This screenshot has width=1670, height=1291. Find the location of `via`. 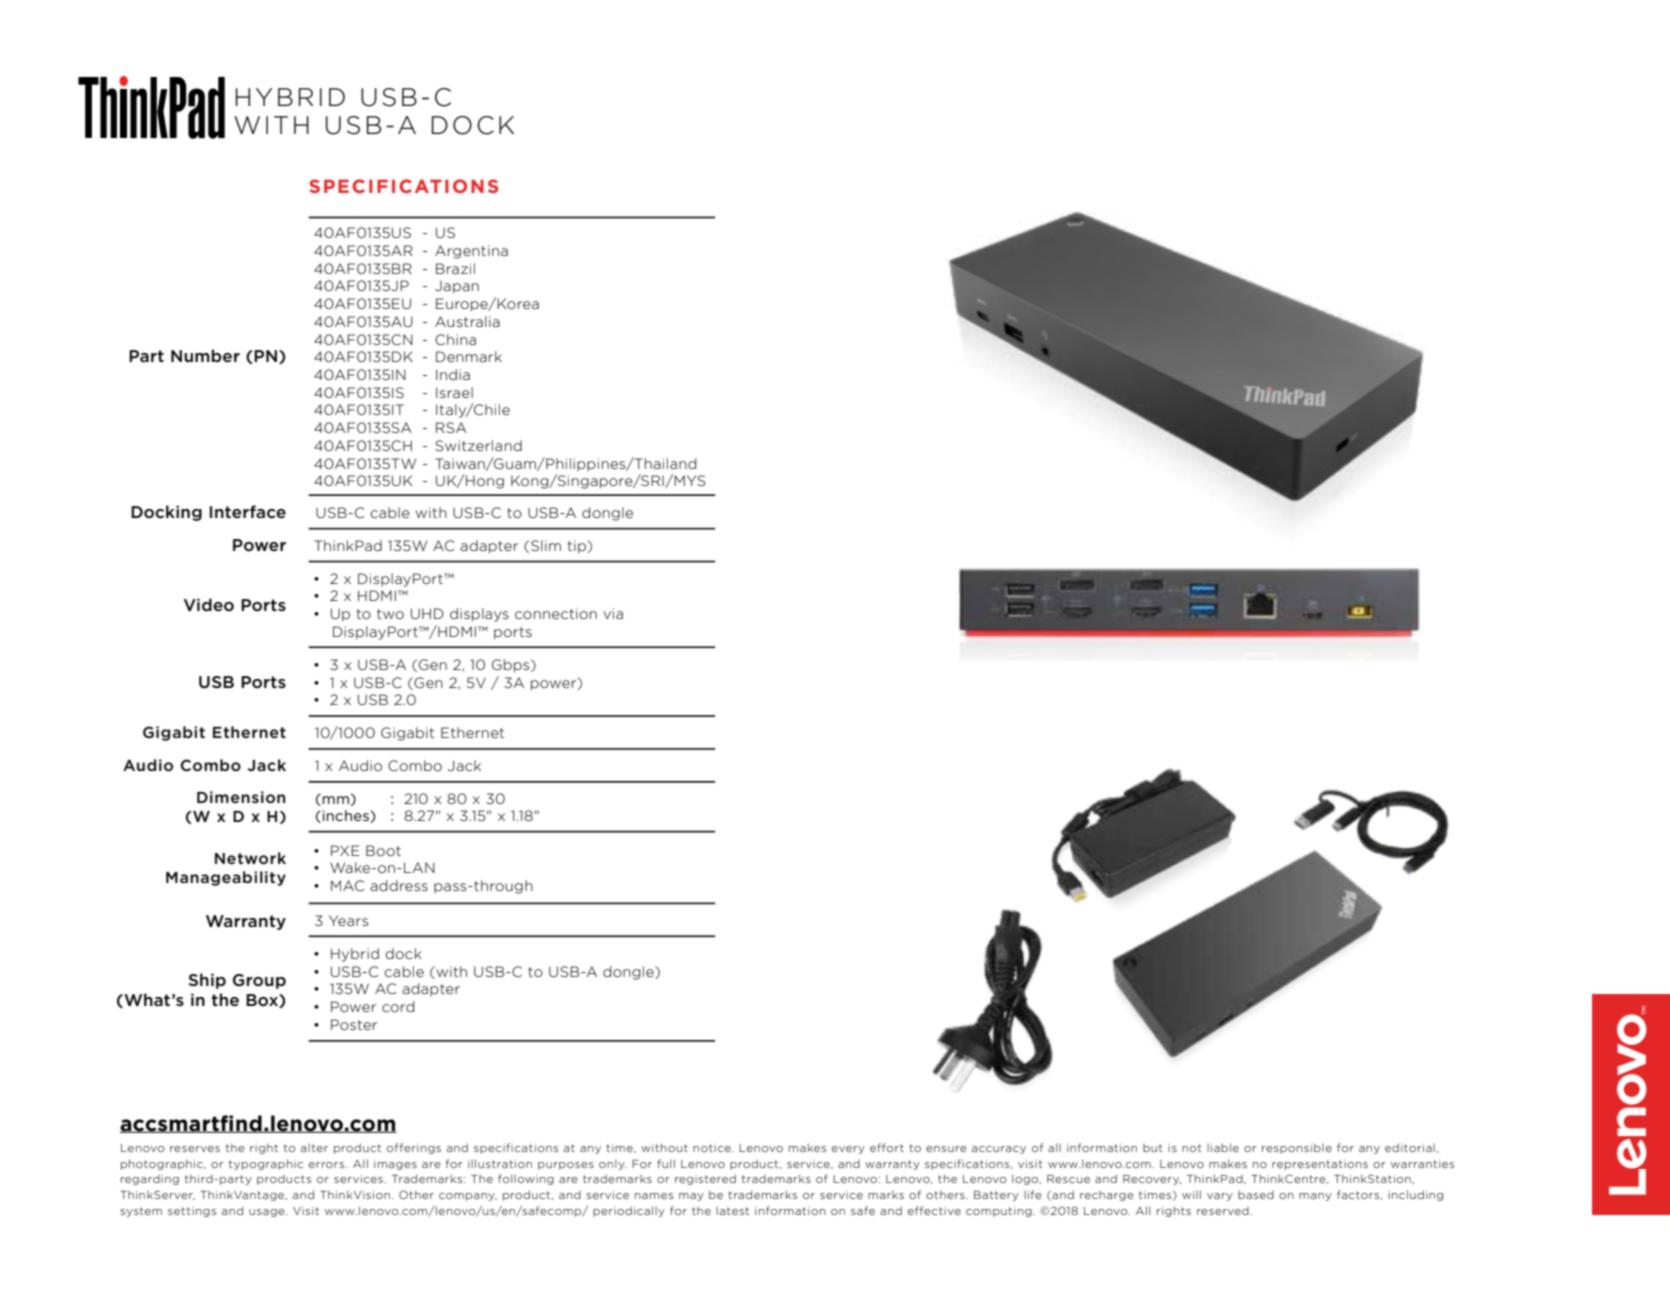

via is located at coordinates (613, 613).
